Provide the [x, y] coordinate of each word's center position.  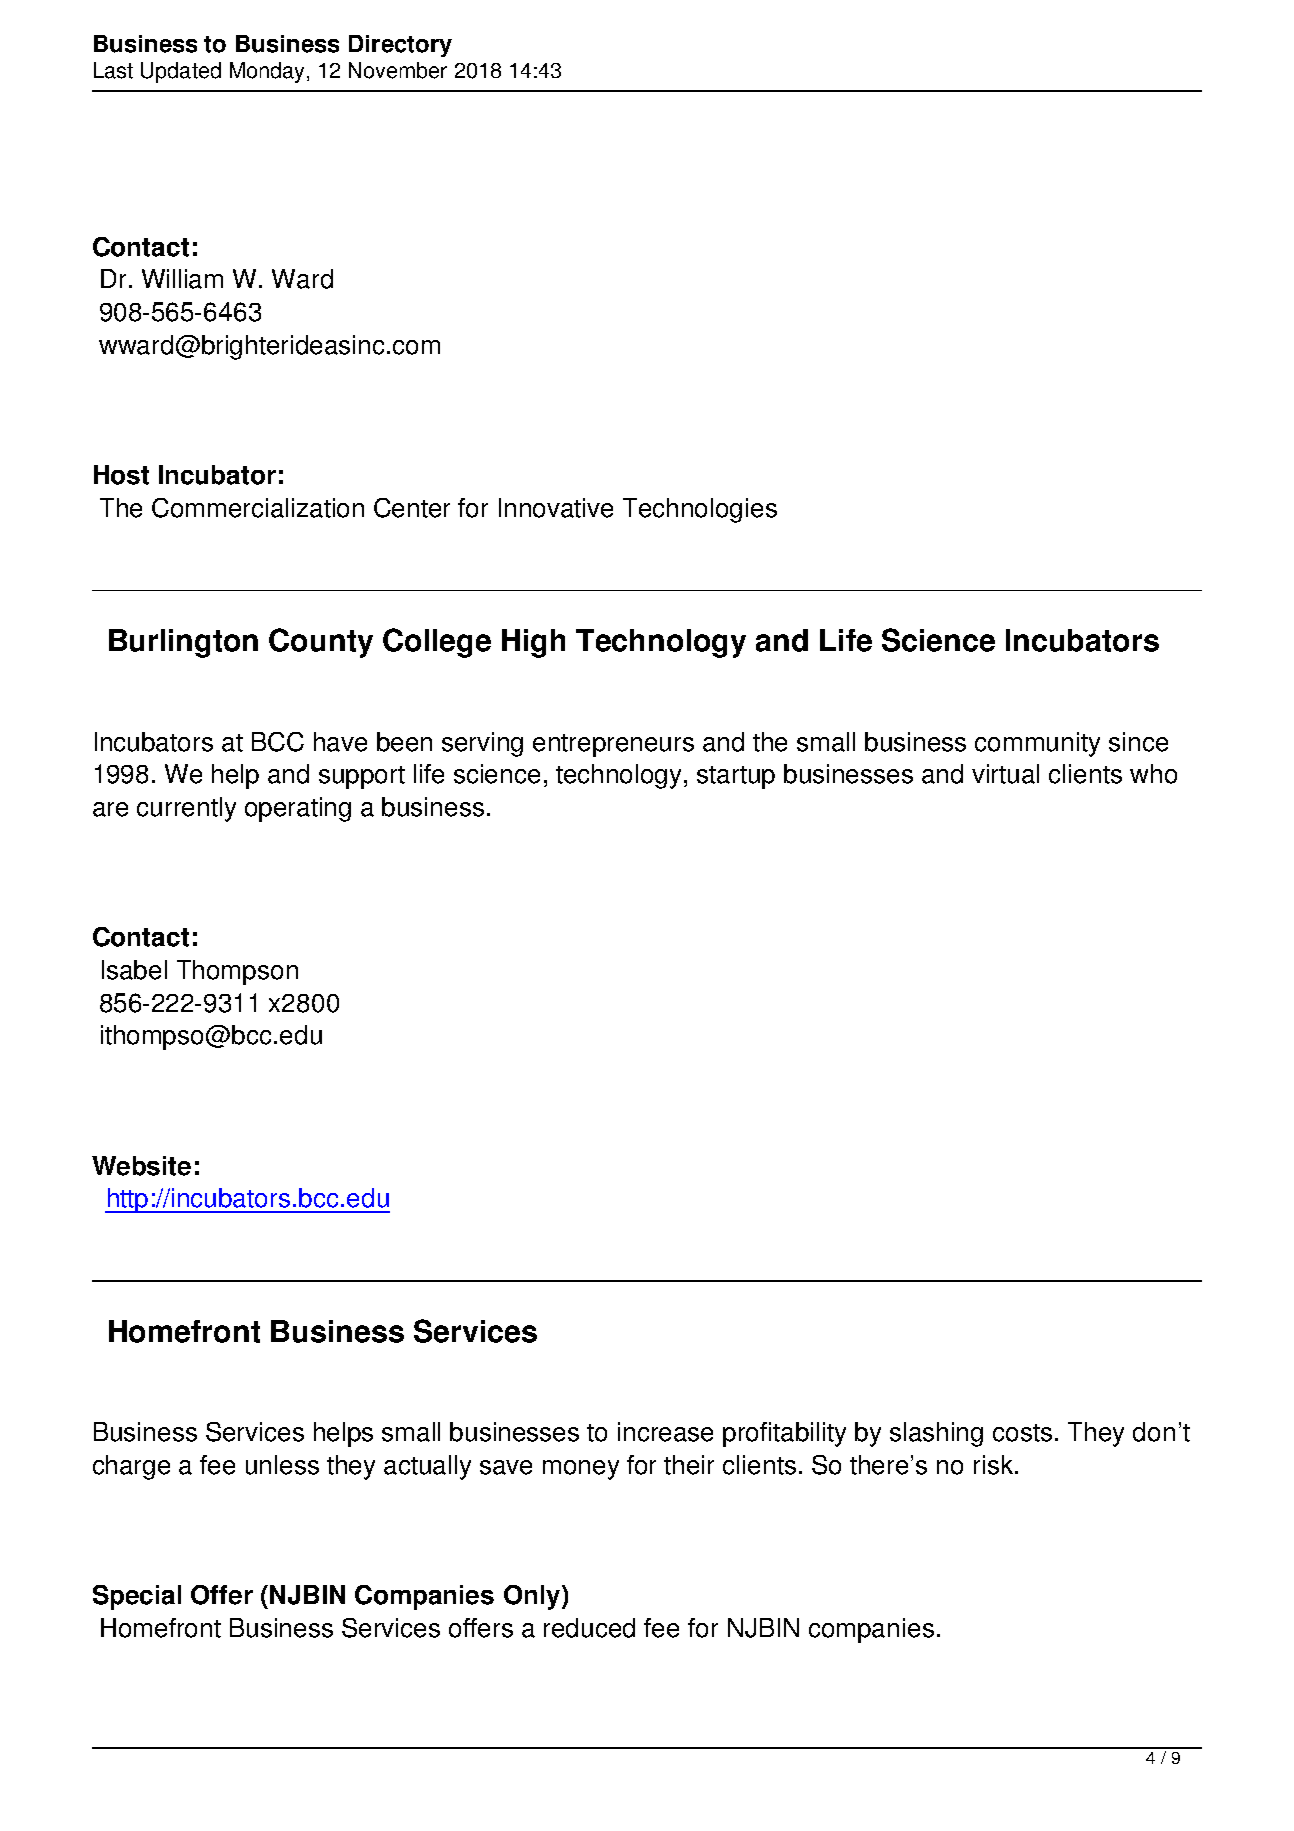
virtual [1005, 774]
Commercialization [258, 508]
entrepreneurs [613, 745]
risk [995, 1465]
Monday [267, 72]
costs [1022, 1433]
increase [665, 1432]
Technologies [700, 510]
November [398, 70]
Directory [400, 46]
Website [141, 1166]
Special [137, 1597]
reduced [589, 1628]
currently [186, 809]
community [1037, 744]
